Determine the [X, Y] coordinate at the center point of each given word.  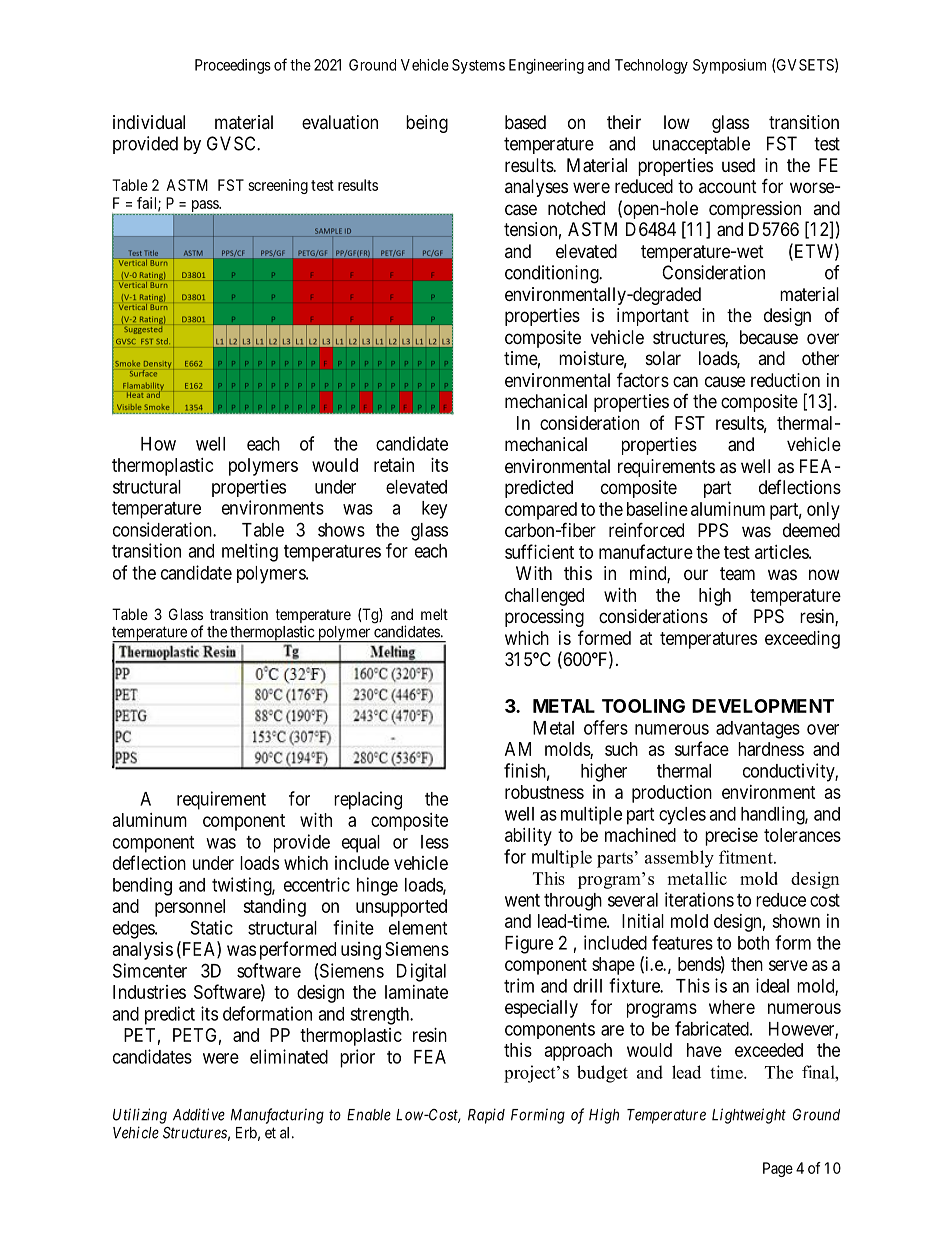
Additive [199, 1114]
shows [341, 530]
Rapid [486, 1116]
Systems [478, 66]
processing [544, 618]
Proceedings [233, 66]
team [737, 573]
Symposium [729, 66]
